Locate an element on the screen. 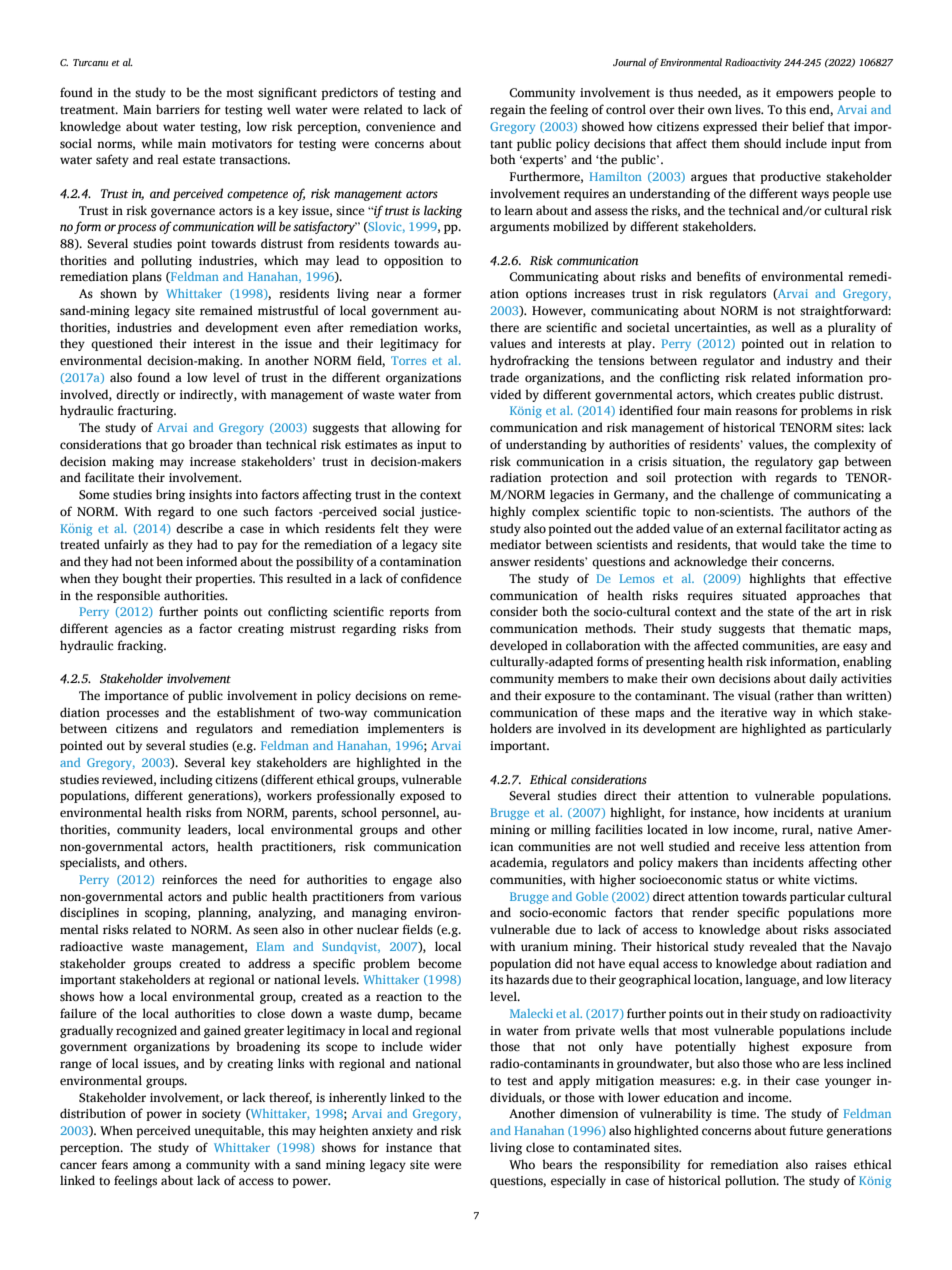  barriers is located at coordinates (178, 109).
